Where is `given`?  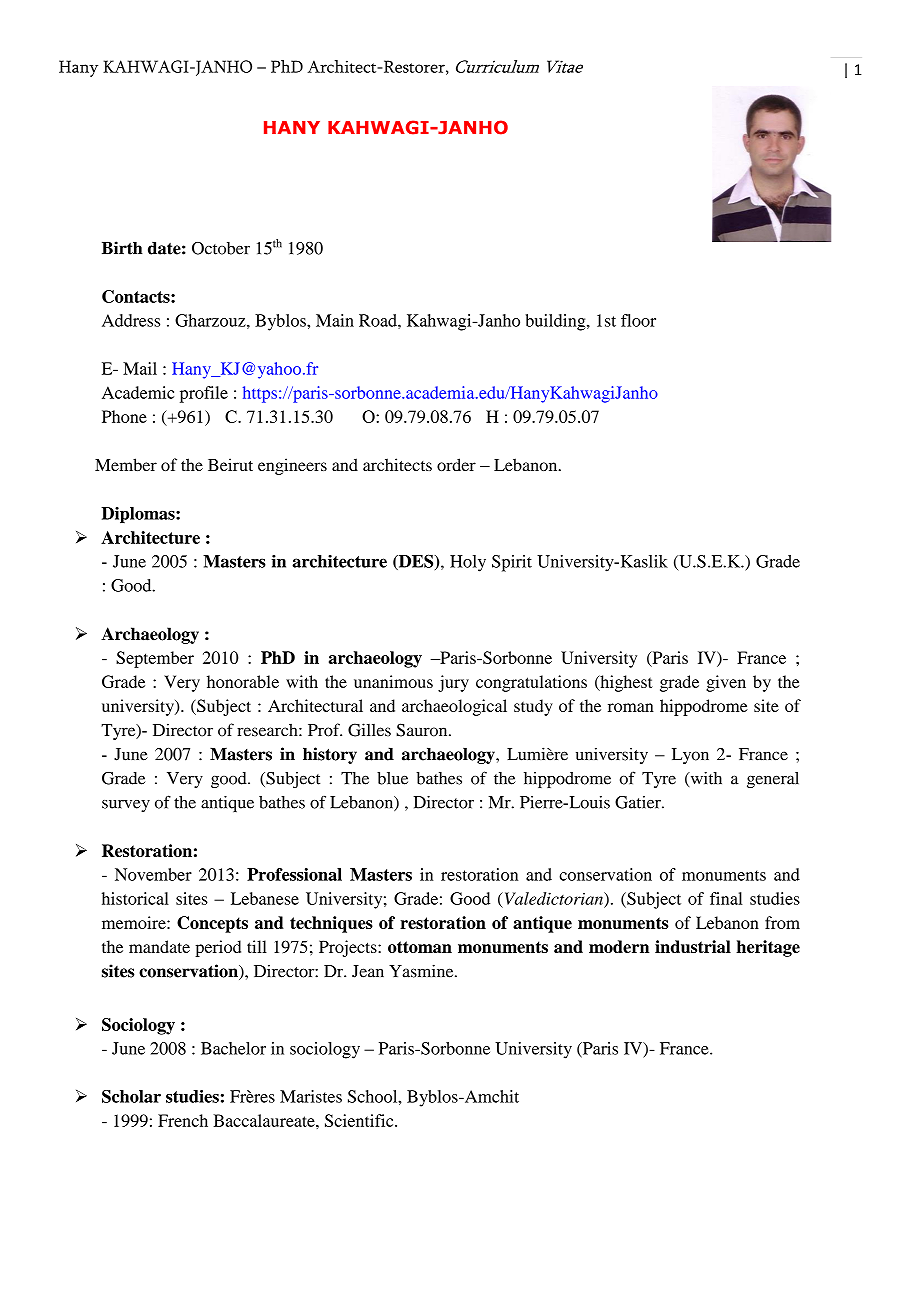
given is located at coordinates (726, 683).
